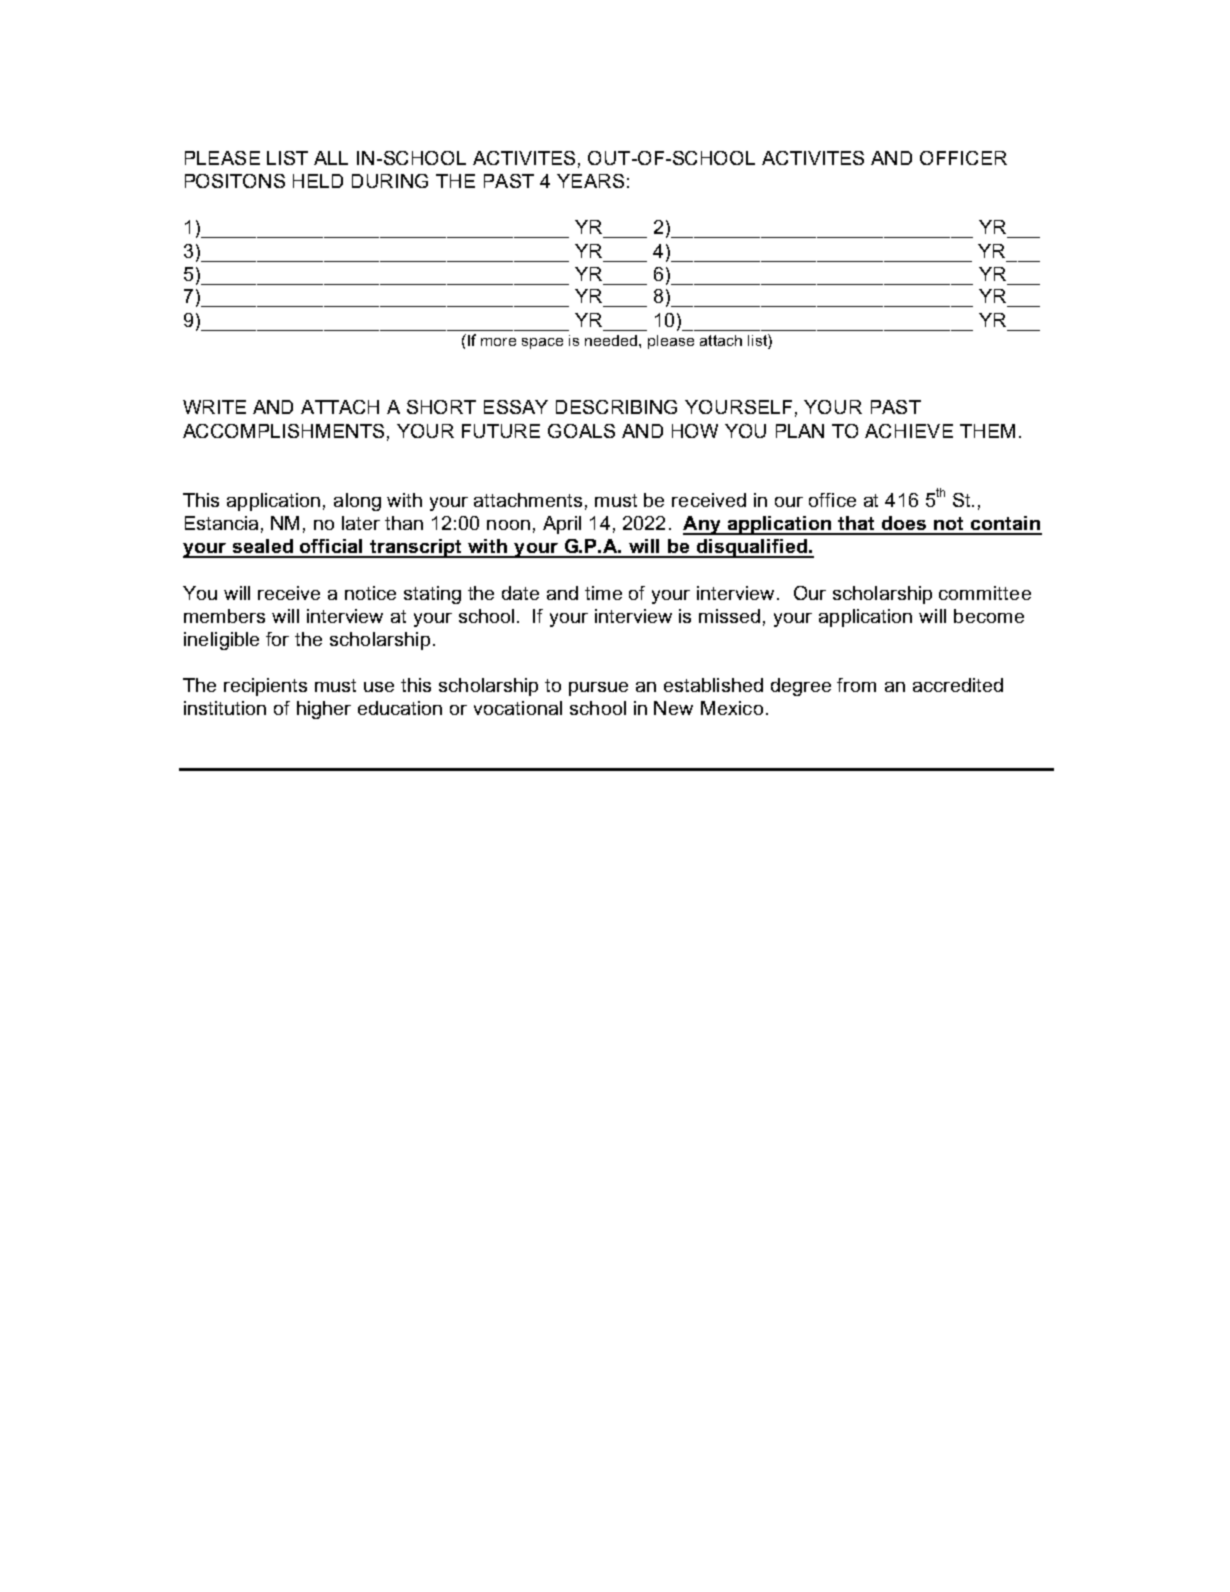  I want to click on YEARS, so click(590, 181).
